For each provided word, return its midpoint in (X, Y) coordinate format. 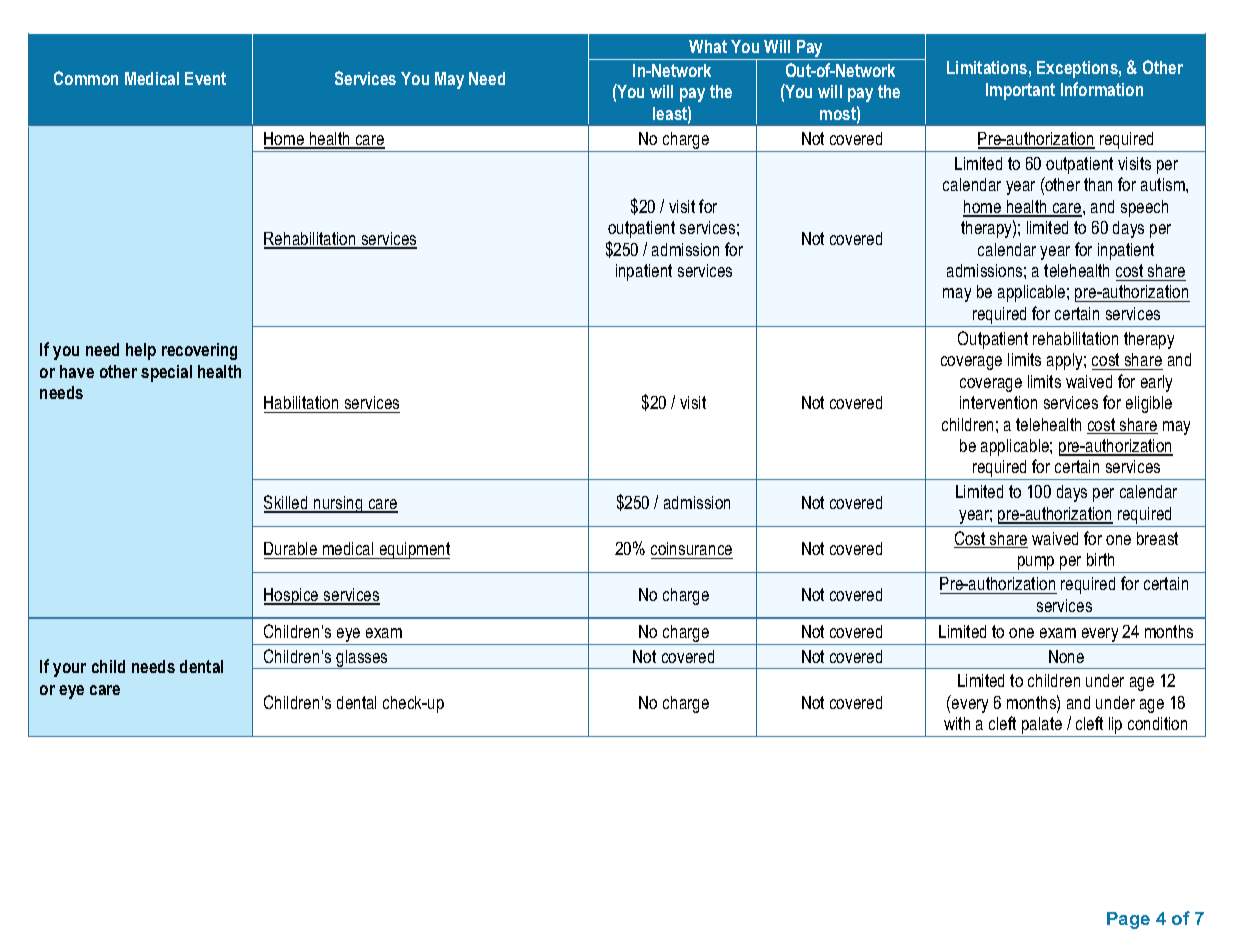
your (69, 670)
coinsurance (691, 548)
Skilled (287, 503)
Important (1020, 91)
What (708, 46)
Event (205, 78)
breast (1157, 538)
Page (1128, 920)
